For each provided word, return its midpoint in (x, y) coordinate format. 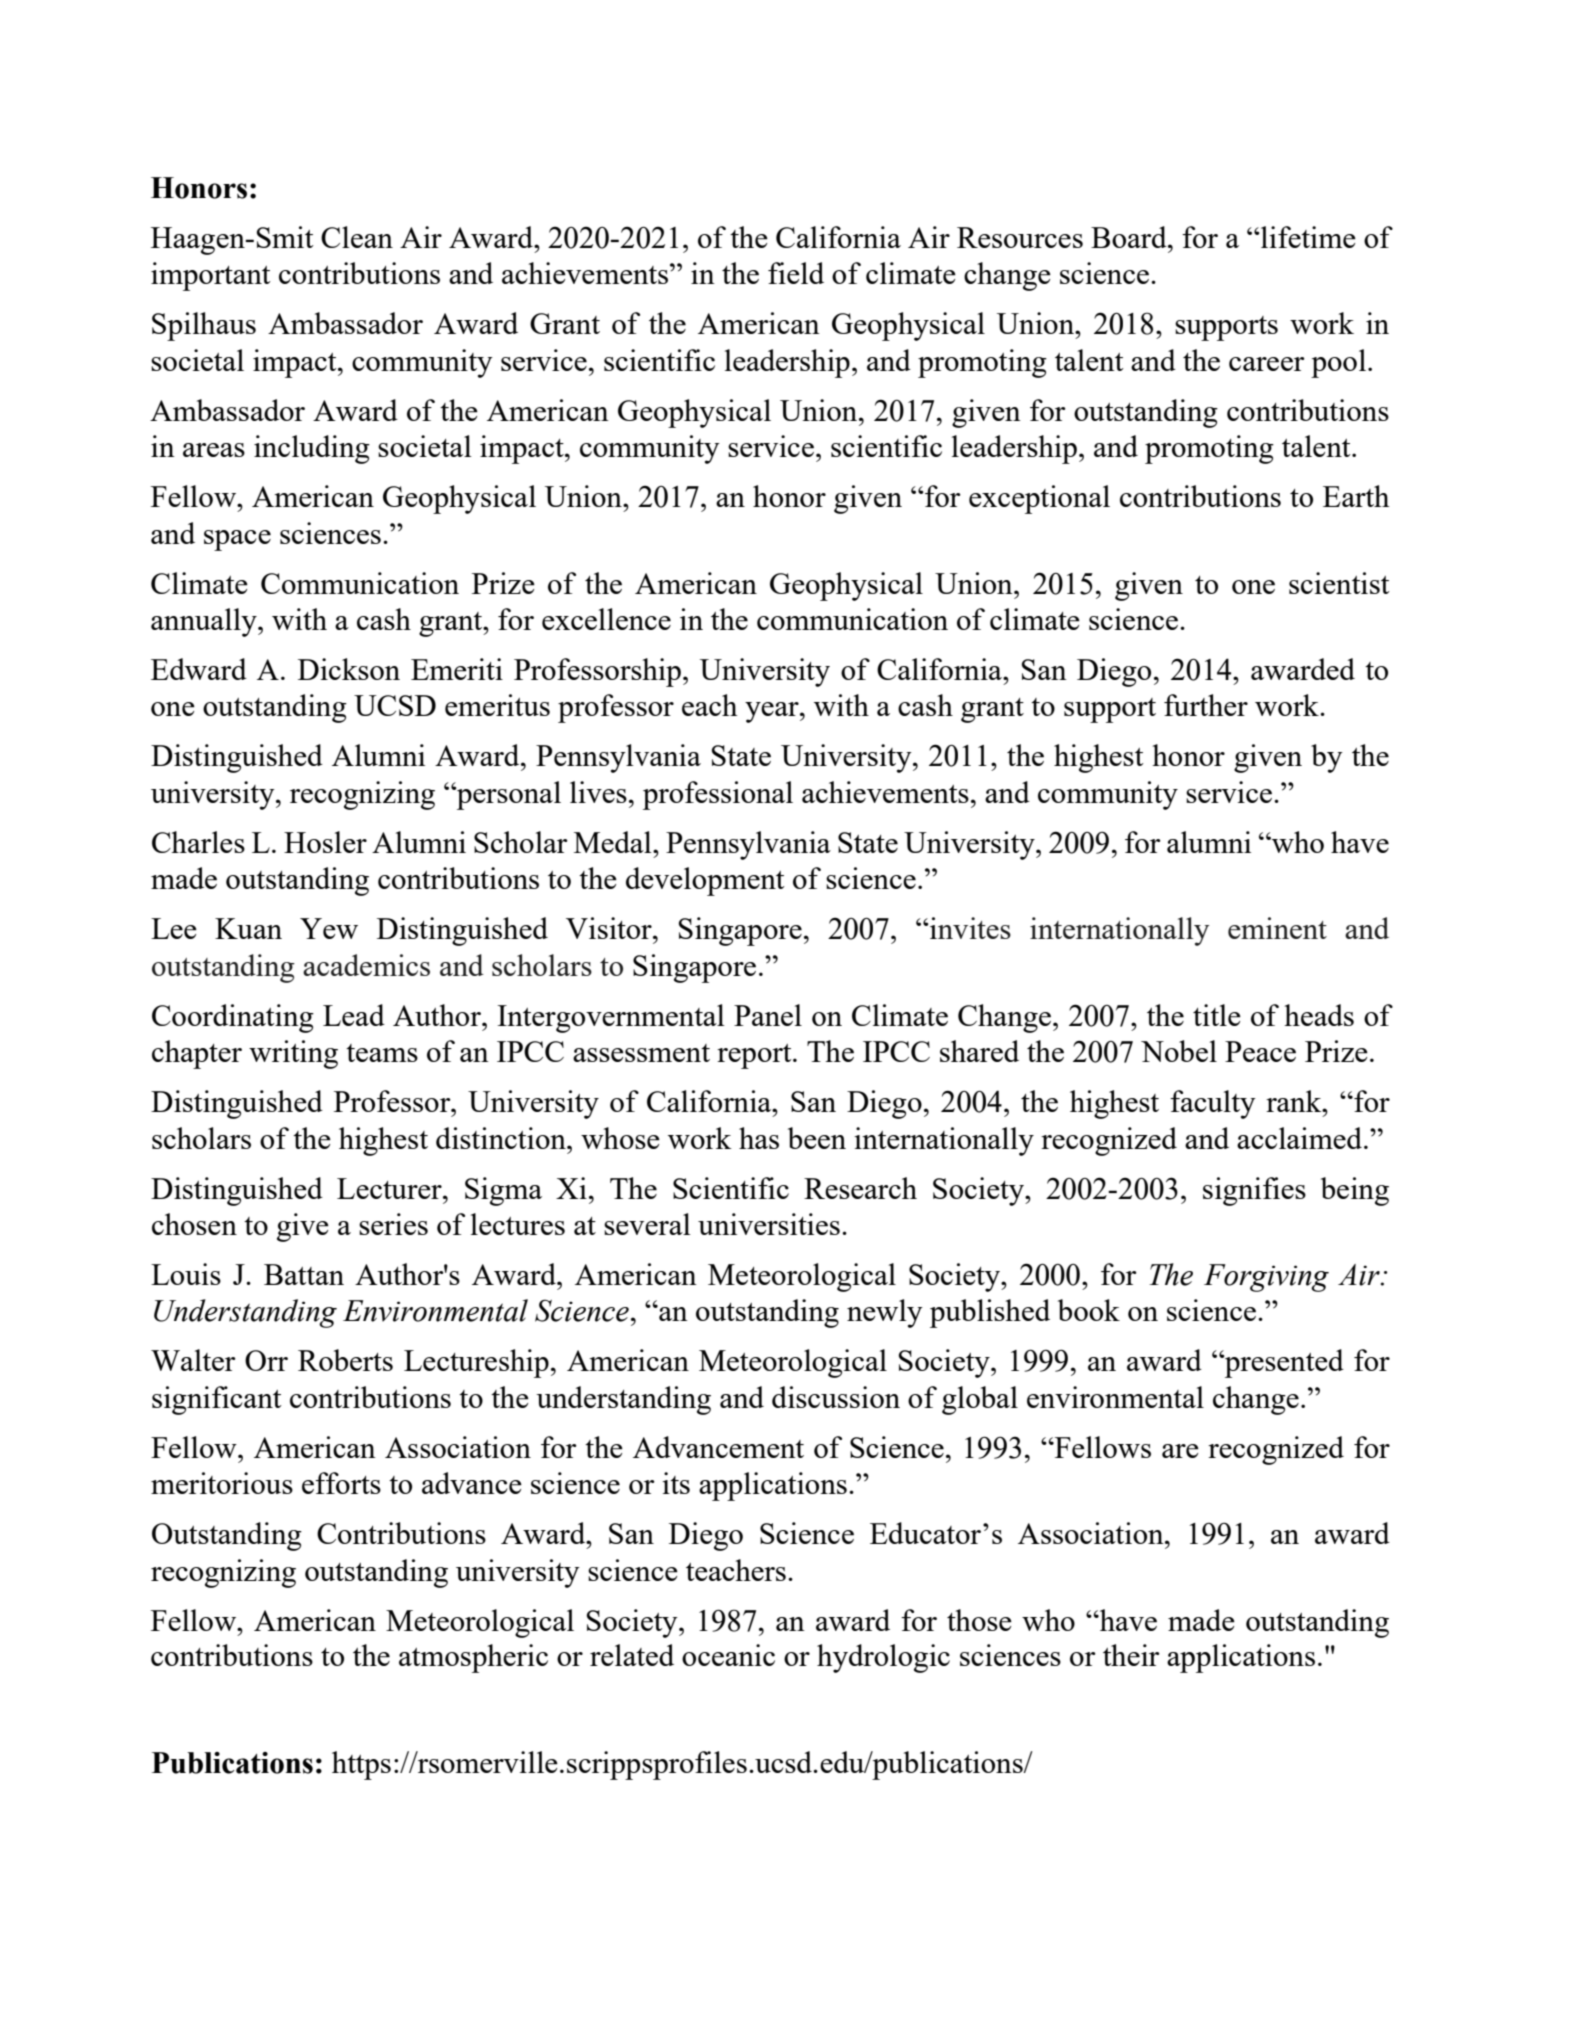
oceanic (728, 1655)
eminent (1277, 928)
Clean (357, 237)
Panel (768, 1015)
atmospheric (473, 1658)
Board (1130, 237)
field (796, 273)
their (1131, 1655)
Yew (329, 928)
